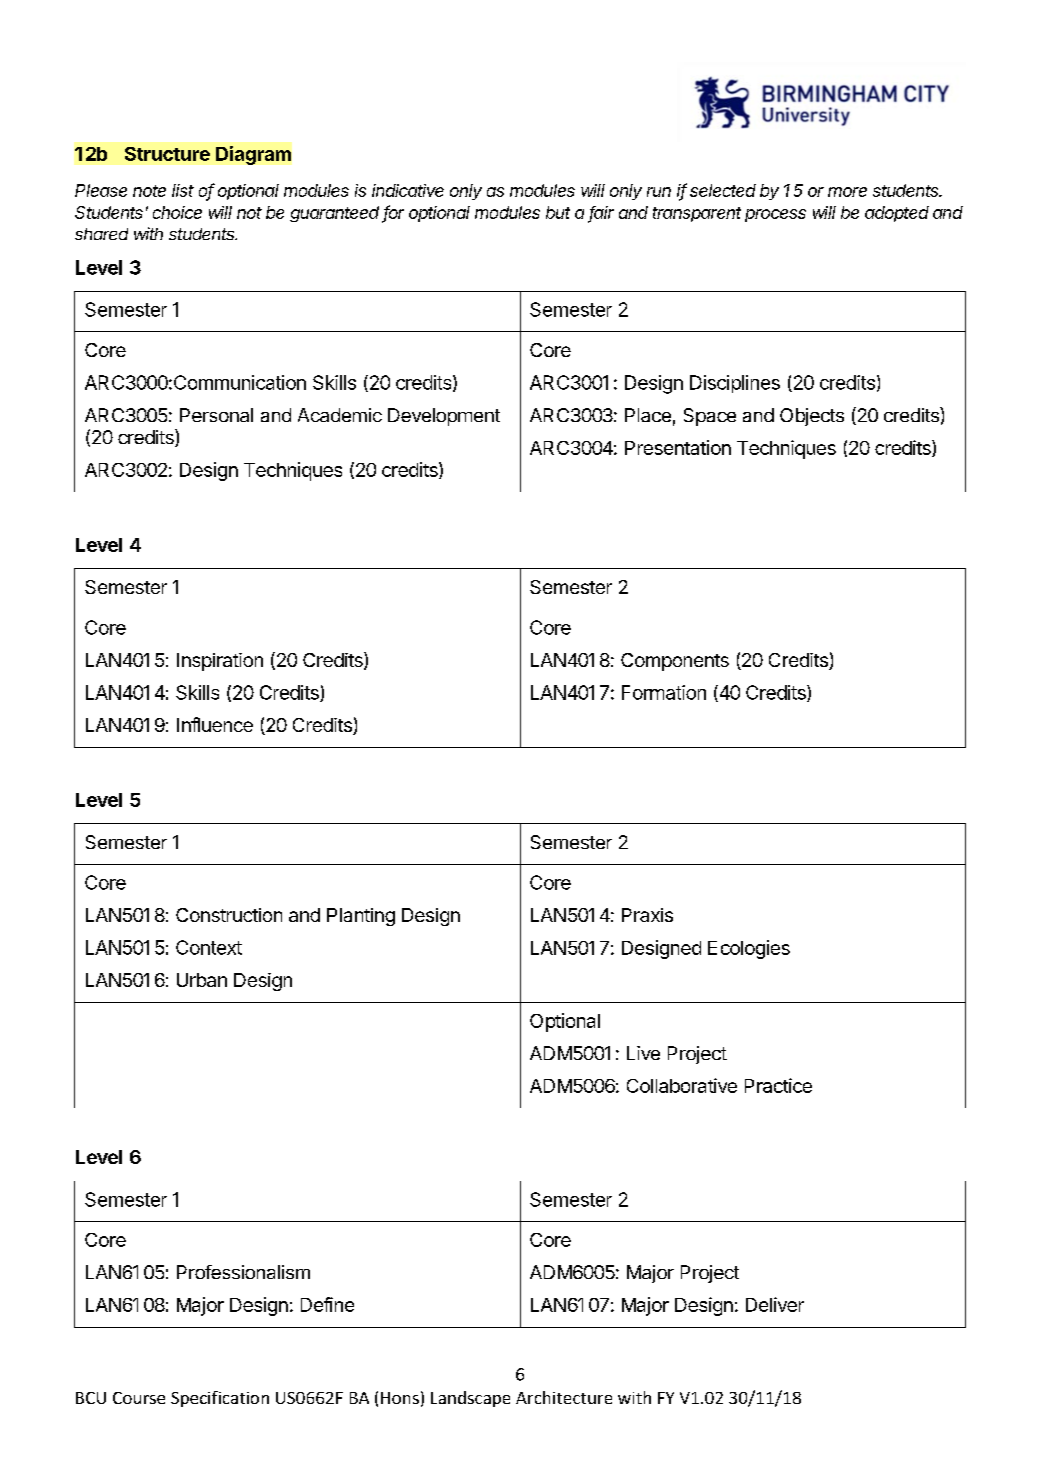  Describe the element at coordinates (470, 1399) in the page. I see `Landscape` at that location.
